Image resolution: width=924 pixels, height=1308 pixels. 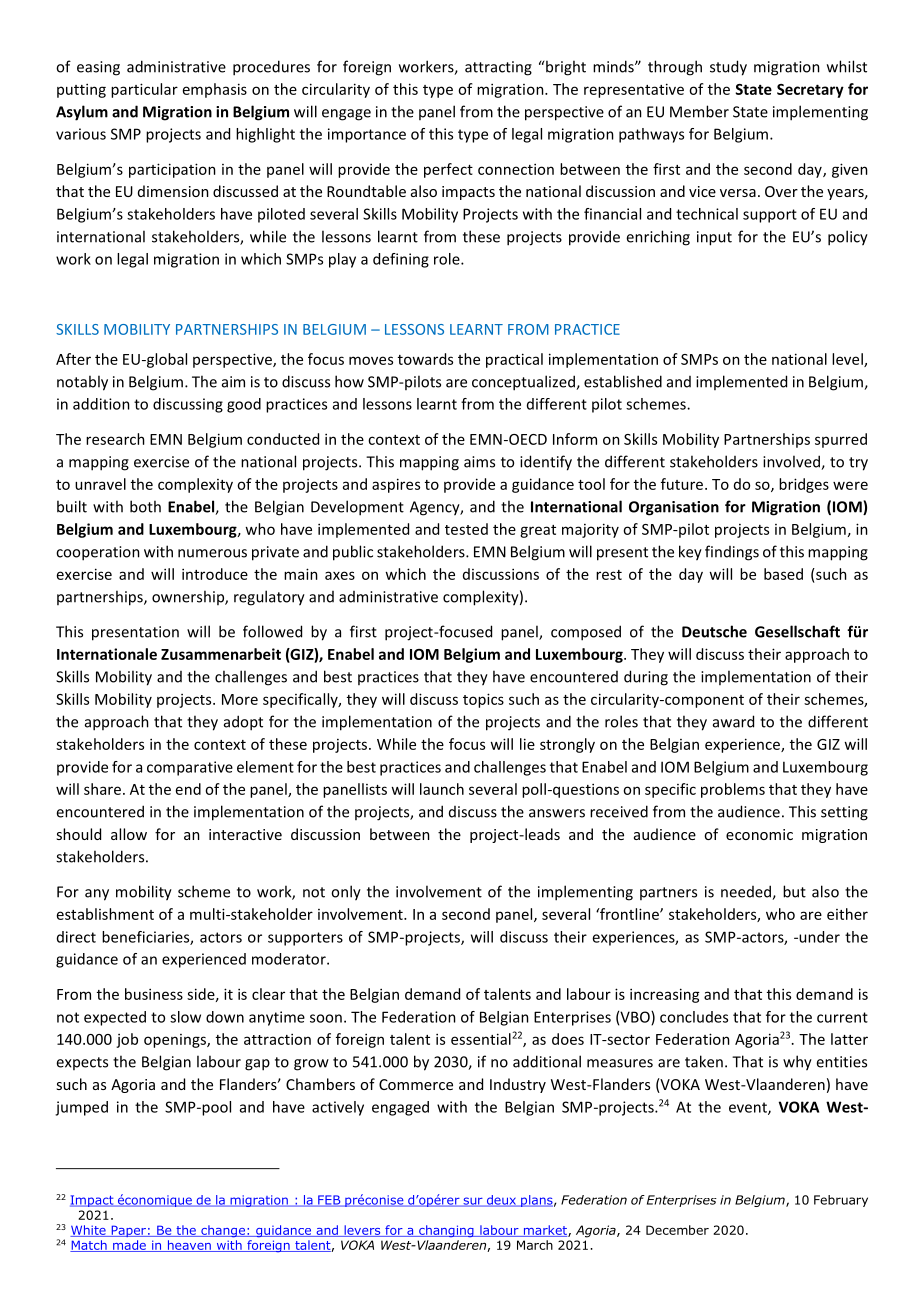 I want to click on attracting, so click(x=498, y=68).
